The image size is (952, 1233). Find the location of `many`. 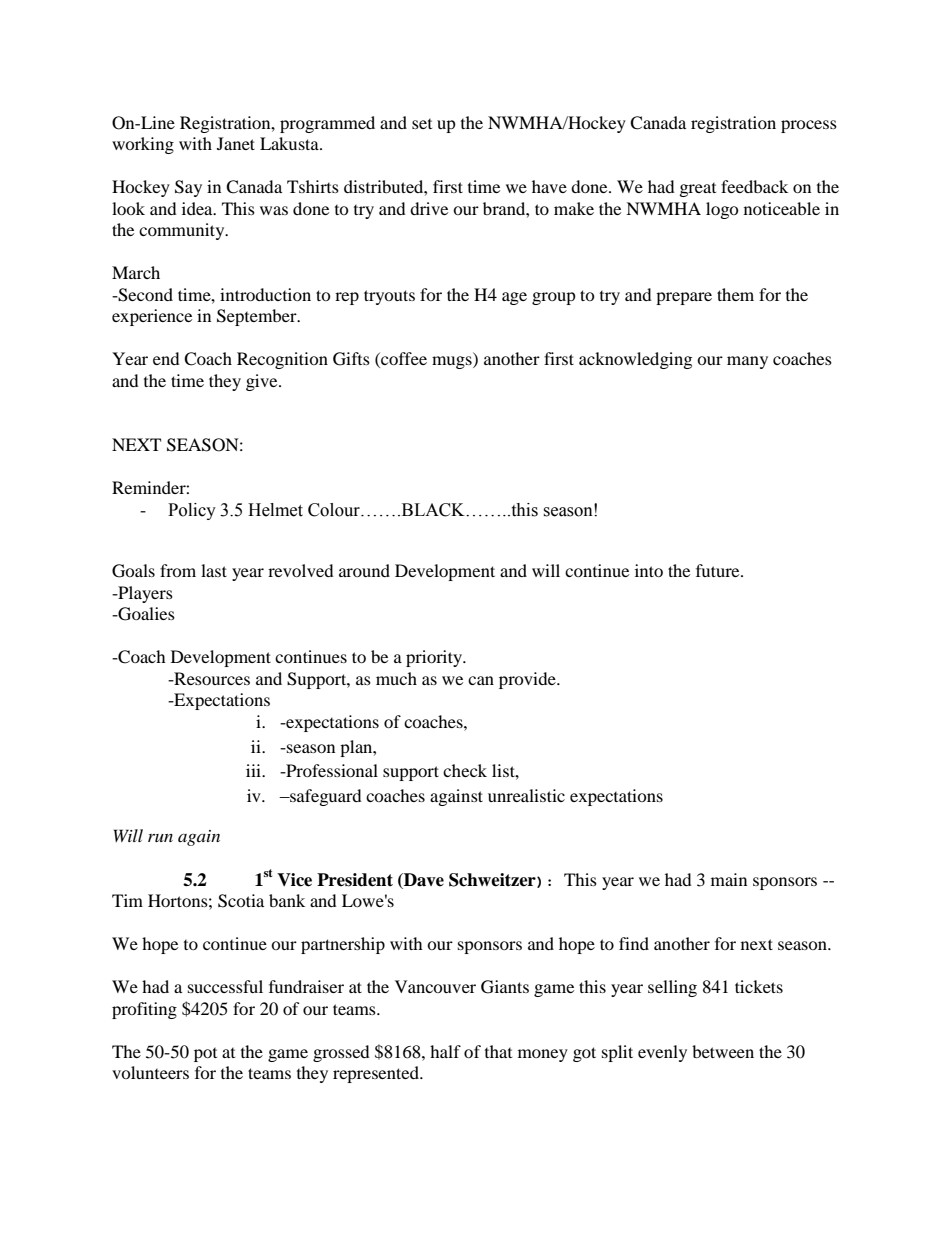

many is located at coordinates (747, 362).
